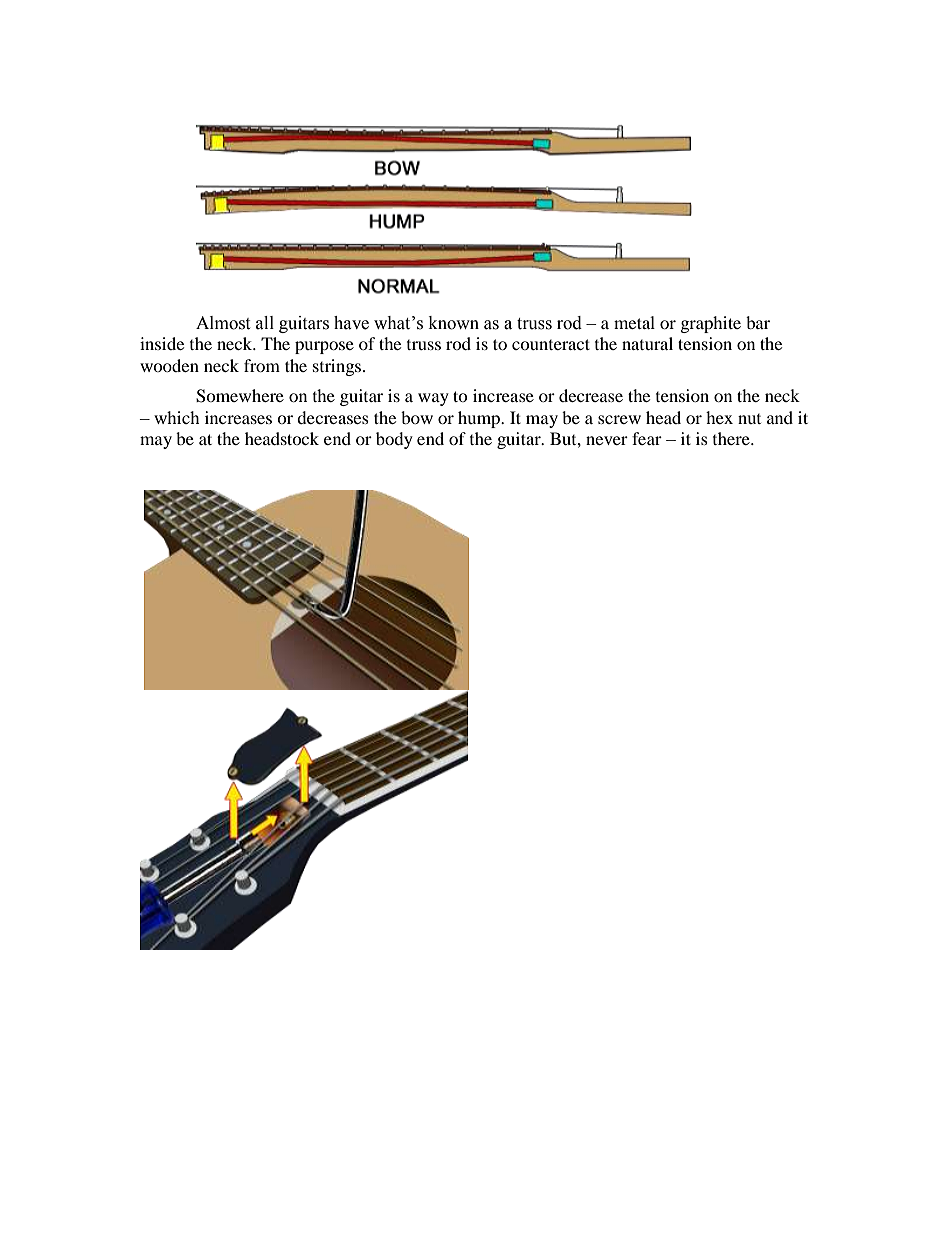 This image has width=952, height=1233. I want to click on graphite, so click(711, 324).
